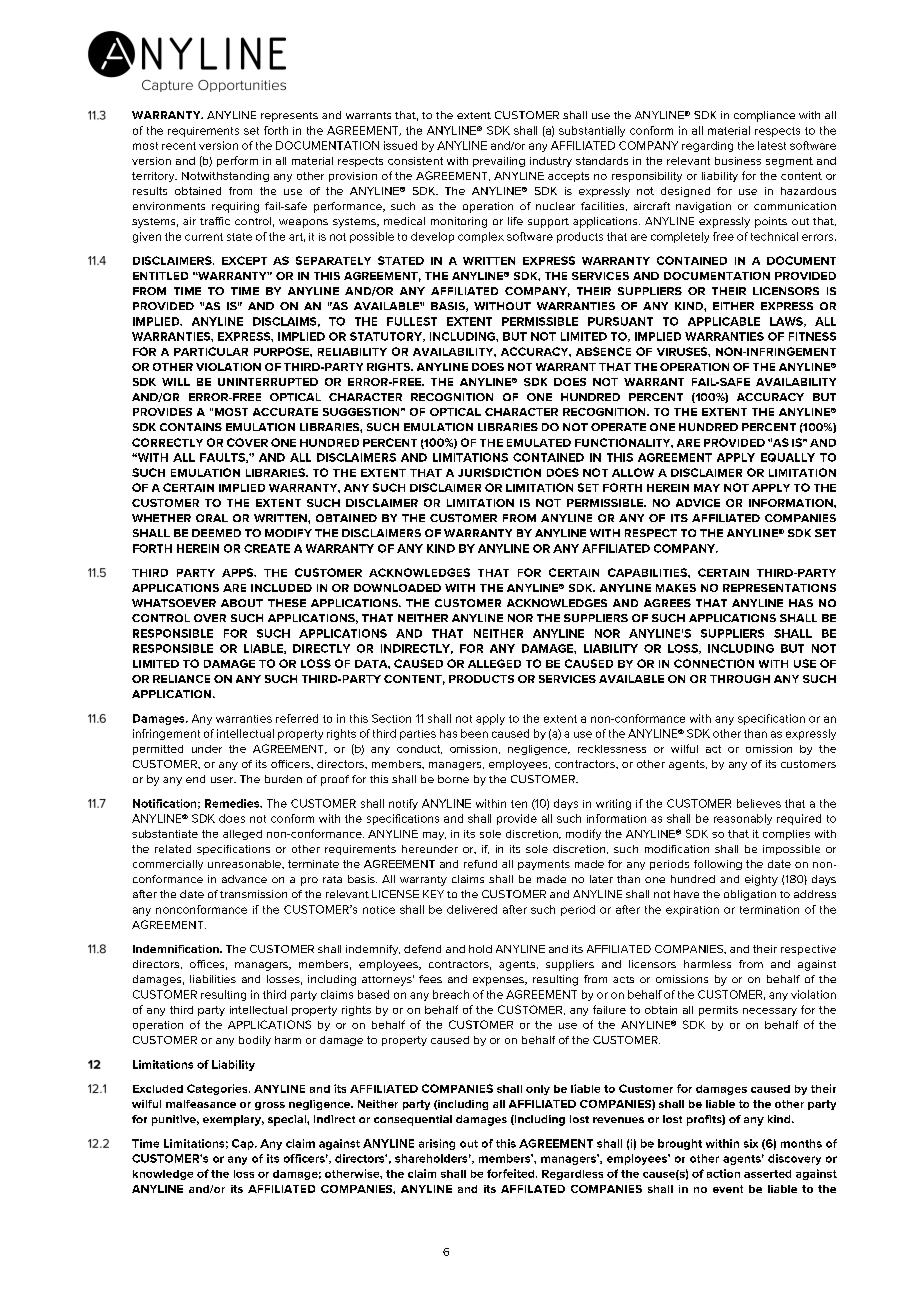 The image size is (924, 1308). I want to click on UNINTERRUPTED, so click(268, 382).
